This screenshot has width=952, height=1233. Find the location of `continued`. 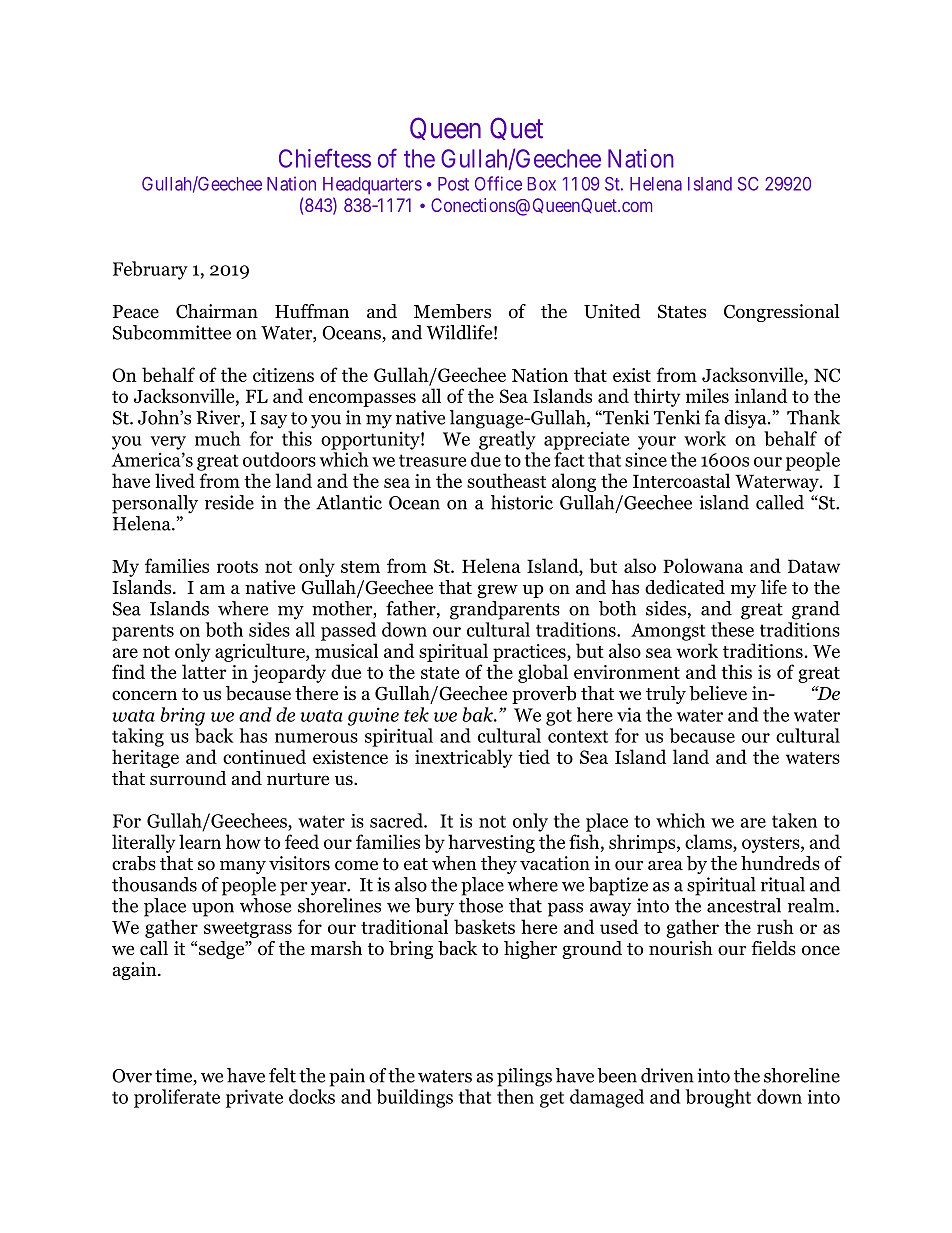

continued is located at coordinates (264, 756).
